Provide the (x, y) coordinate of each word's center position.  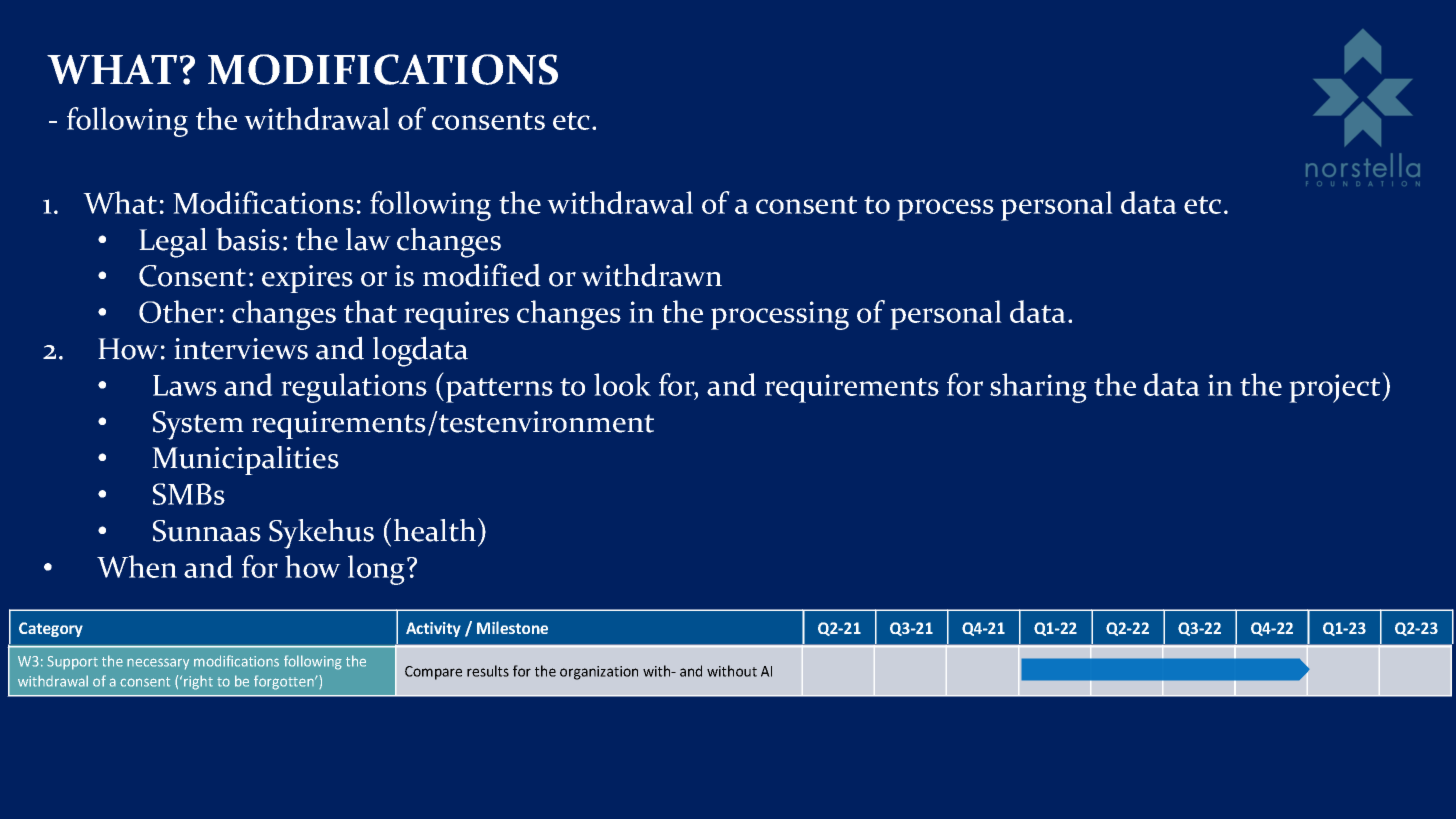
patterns (499, 390)
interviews (241, 349)
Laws (185, 385)
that (370, 311)
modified (482, 275)
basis (248, 239)
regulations (354, 388)
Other (177, 311)
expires (307, 279)
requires (456, 315)
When (137, 566)
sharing (1038, 388)
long (378, 570)
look (622, 384)
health (436, 530)
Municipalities (245, 460)
